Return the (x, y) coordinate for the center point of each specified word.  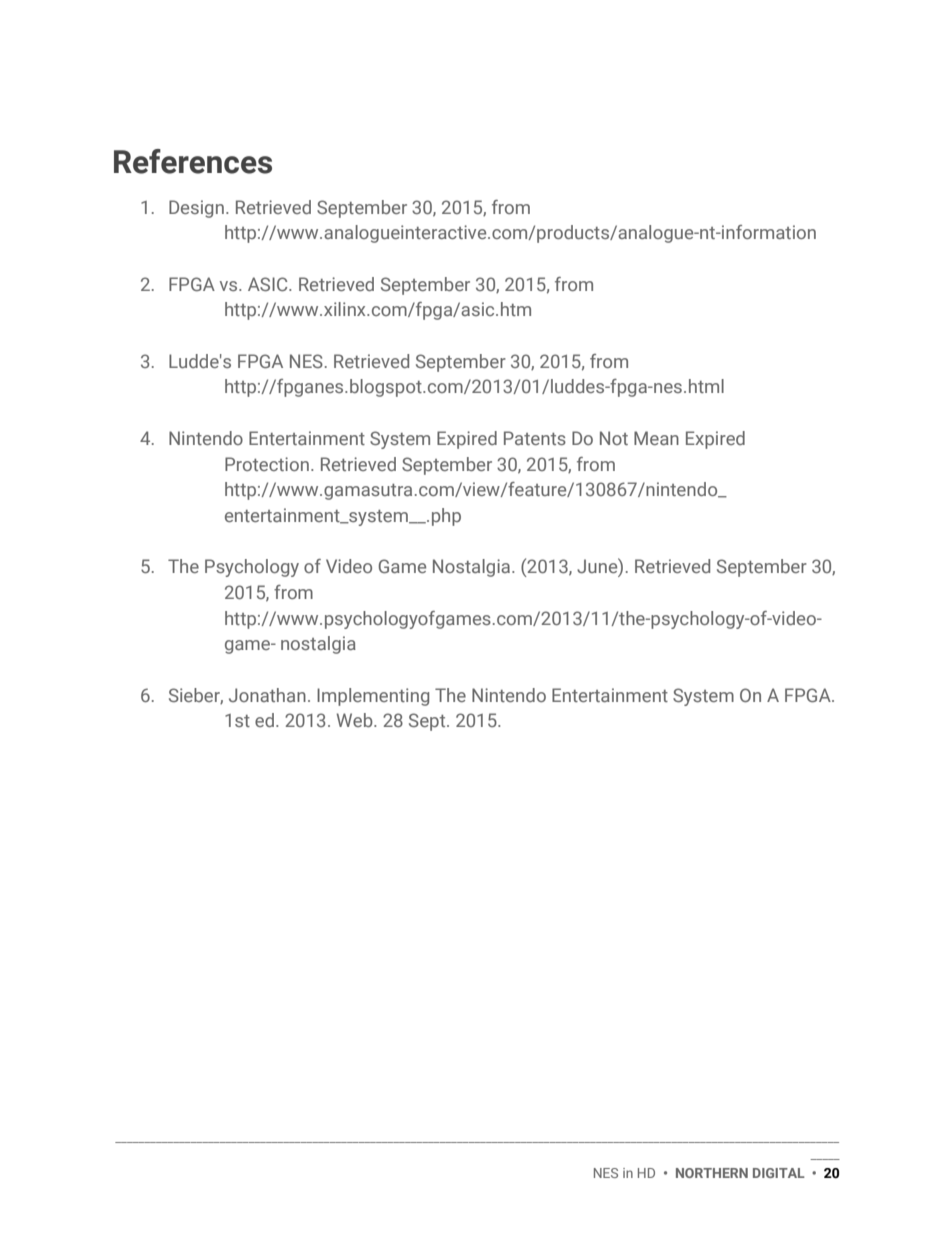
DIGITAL (779, 1173)
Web (356, 720)
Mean (656, 438)
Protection (267, 464)
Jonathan (267, 695)
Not (614, 438)
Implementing (373, 697)
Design (196, 209)
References (193, 161)
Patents (535, 438)
